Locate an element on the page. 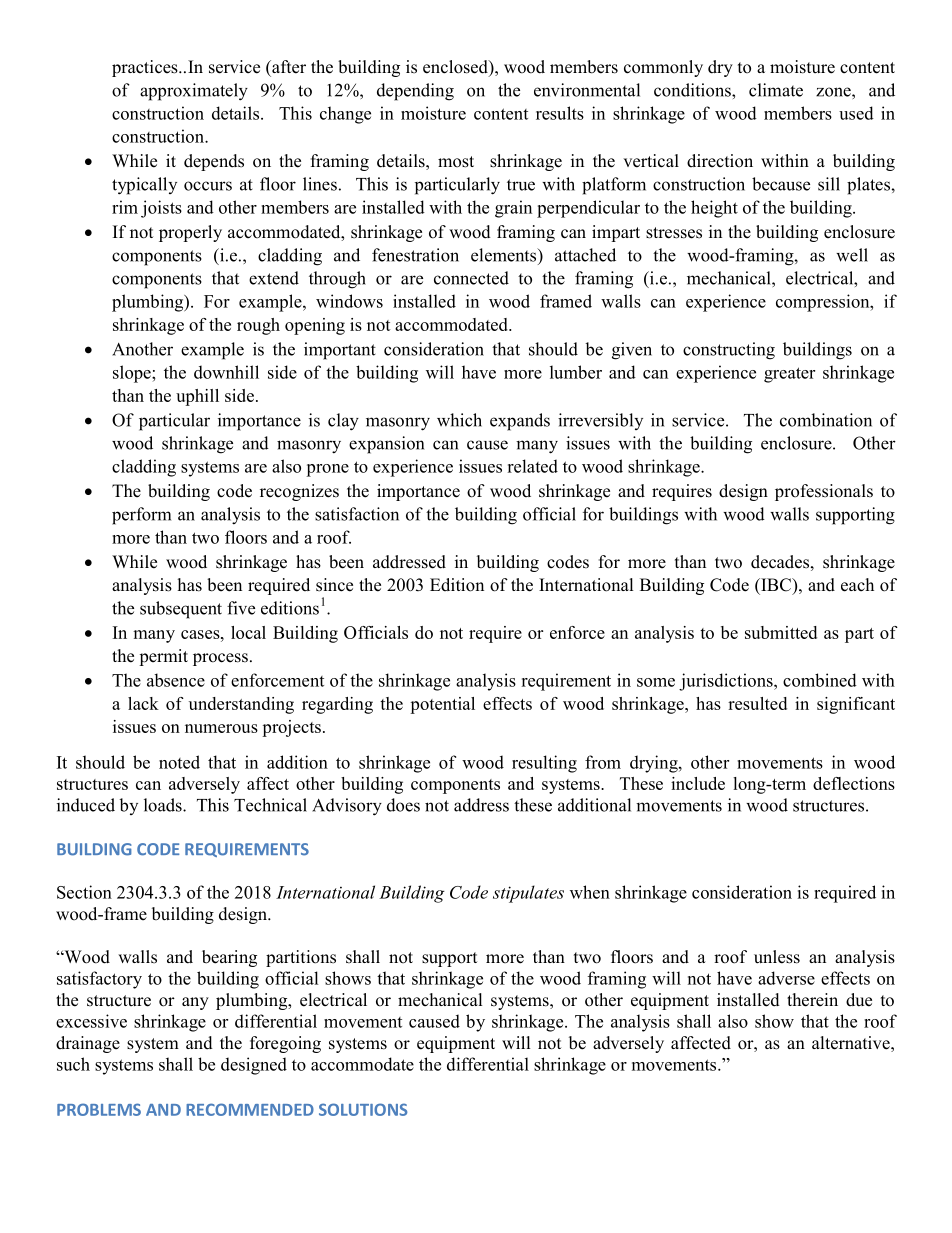  PROBLEMS is located at coordinates (99, 1109).
